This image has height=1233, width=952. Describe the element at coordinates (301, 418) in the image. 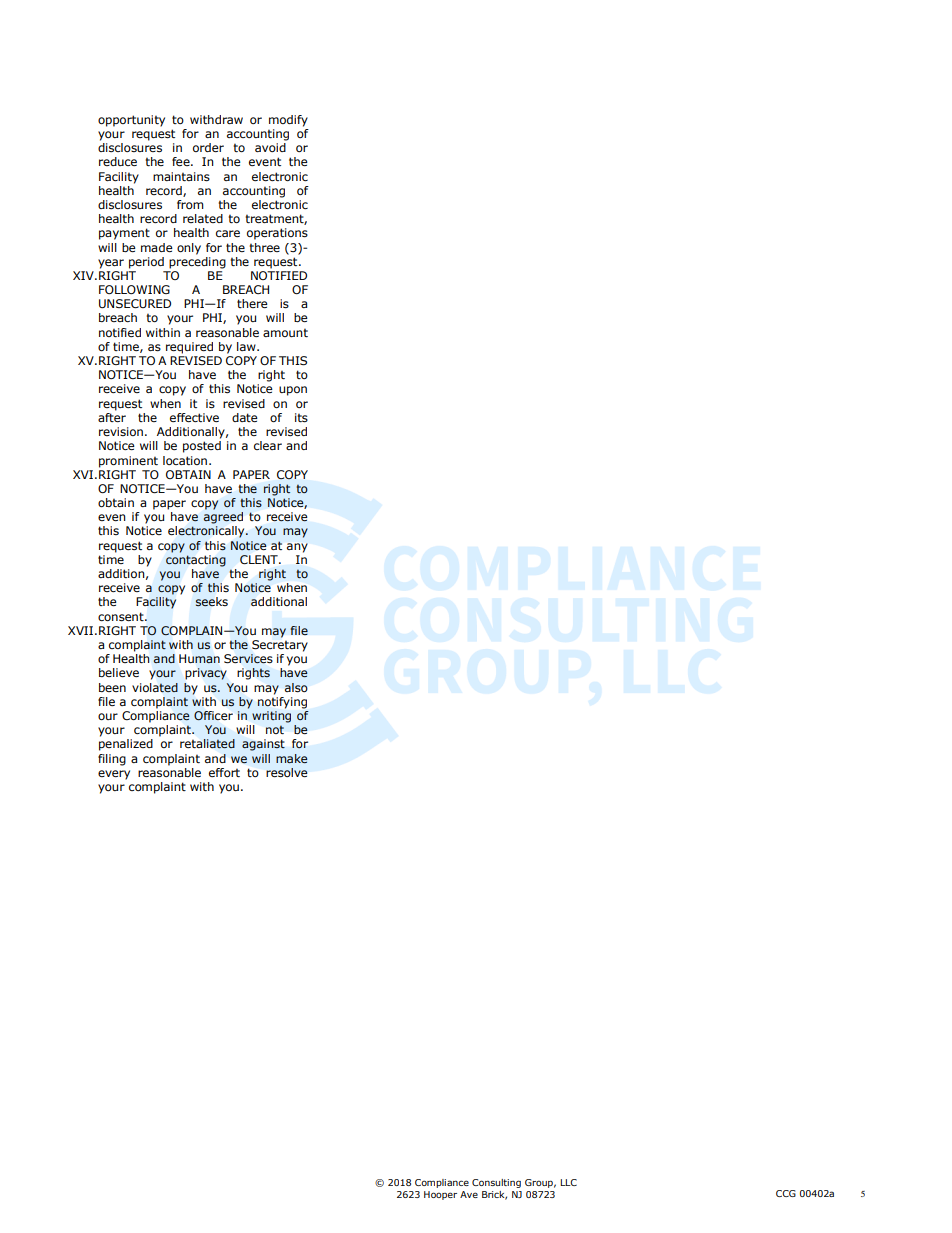

I see `its` at that location.
